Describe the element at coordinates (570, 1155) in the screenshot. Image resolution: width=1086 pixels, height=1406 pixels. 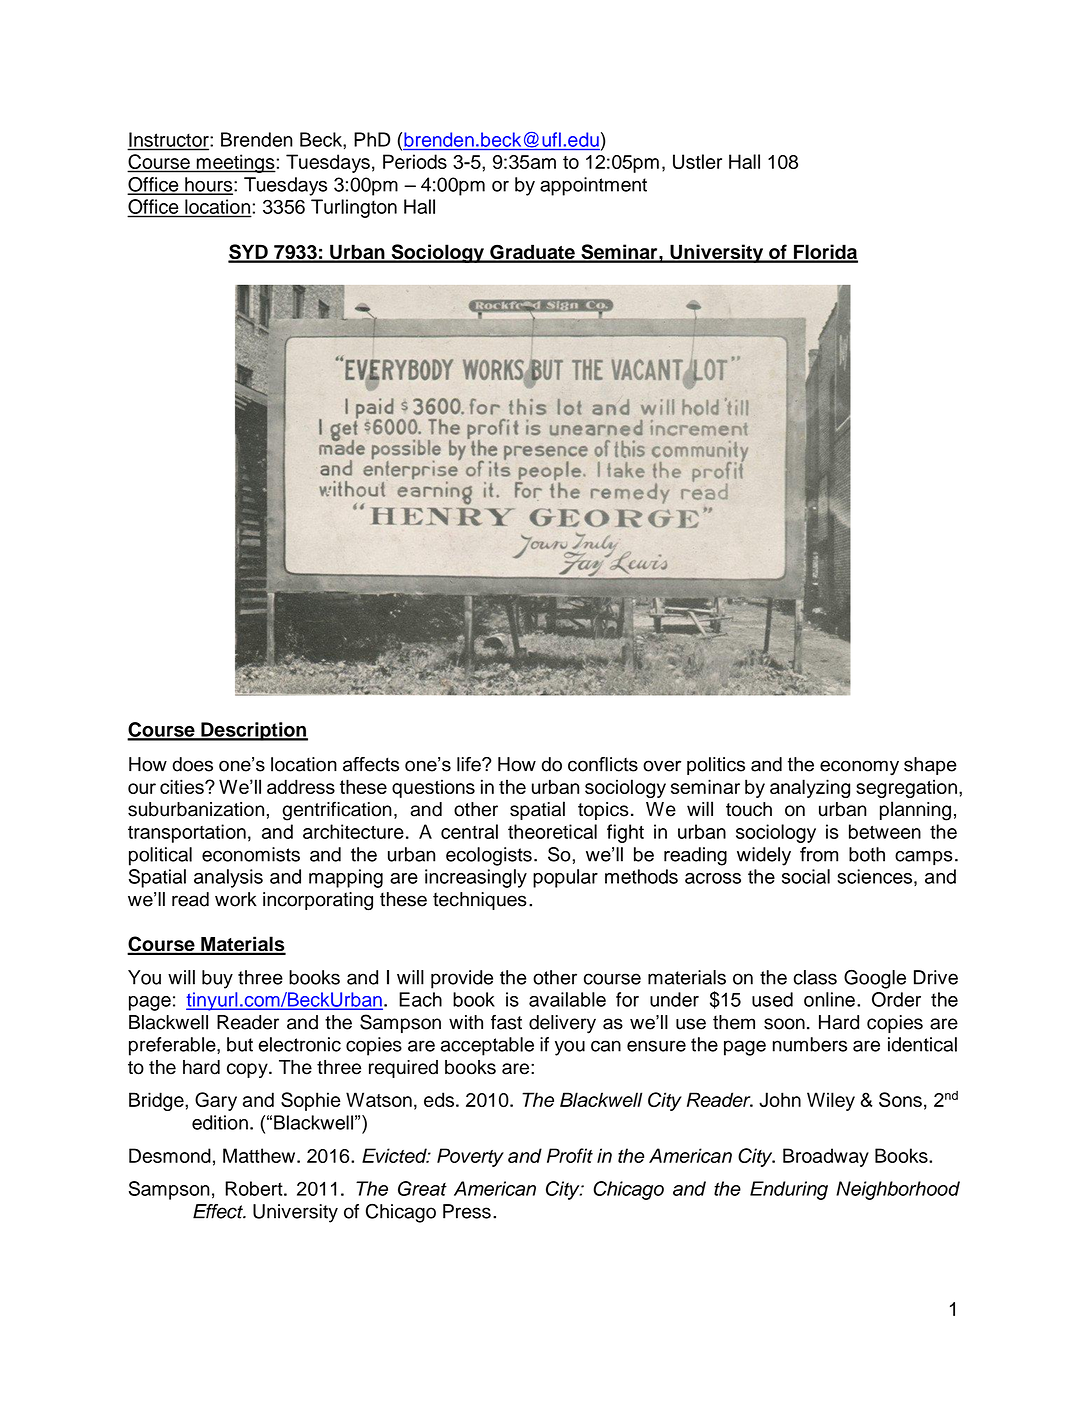
I see `Profit` at that location.
